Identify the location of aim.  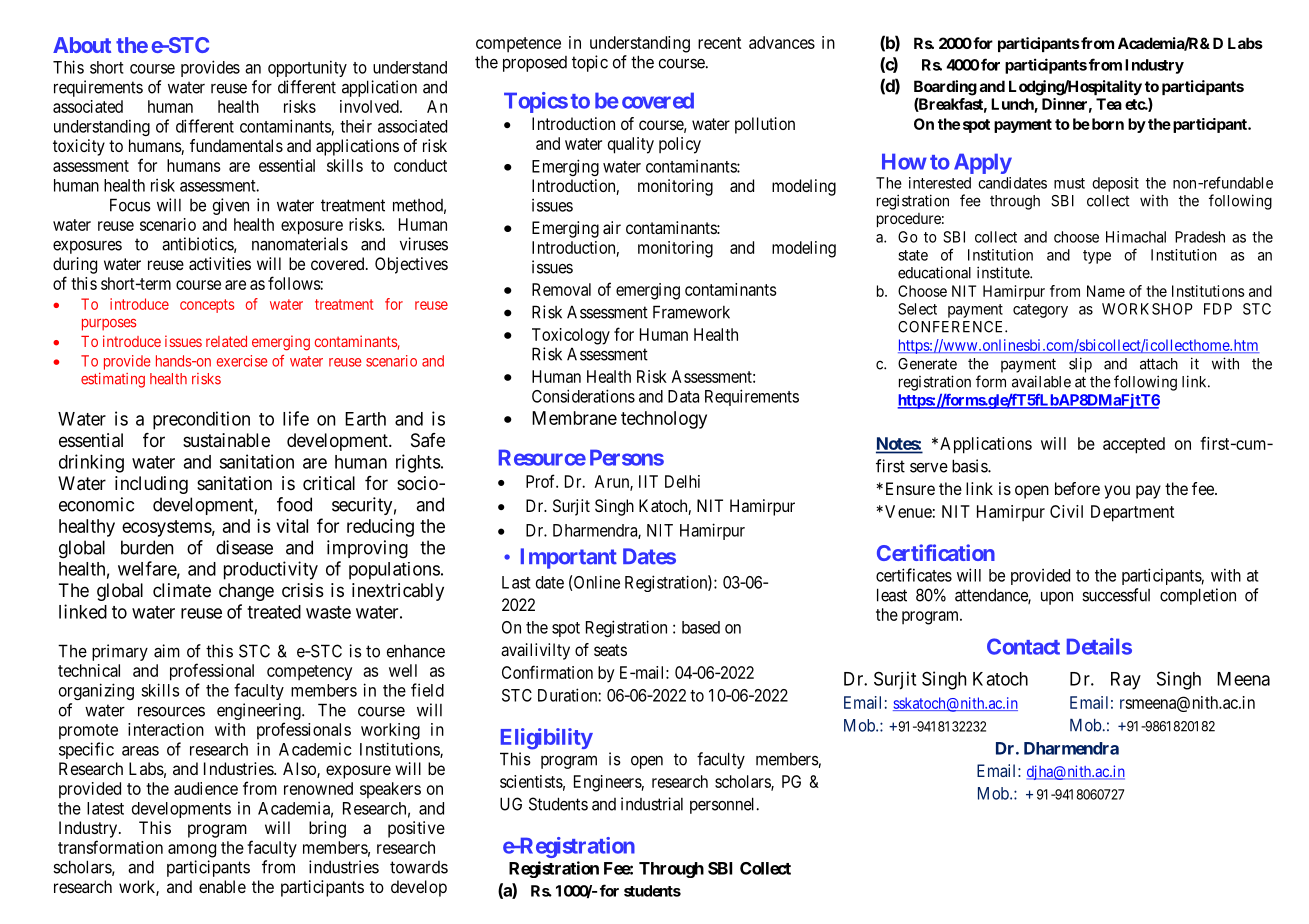
(167, 651).
